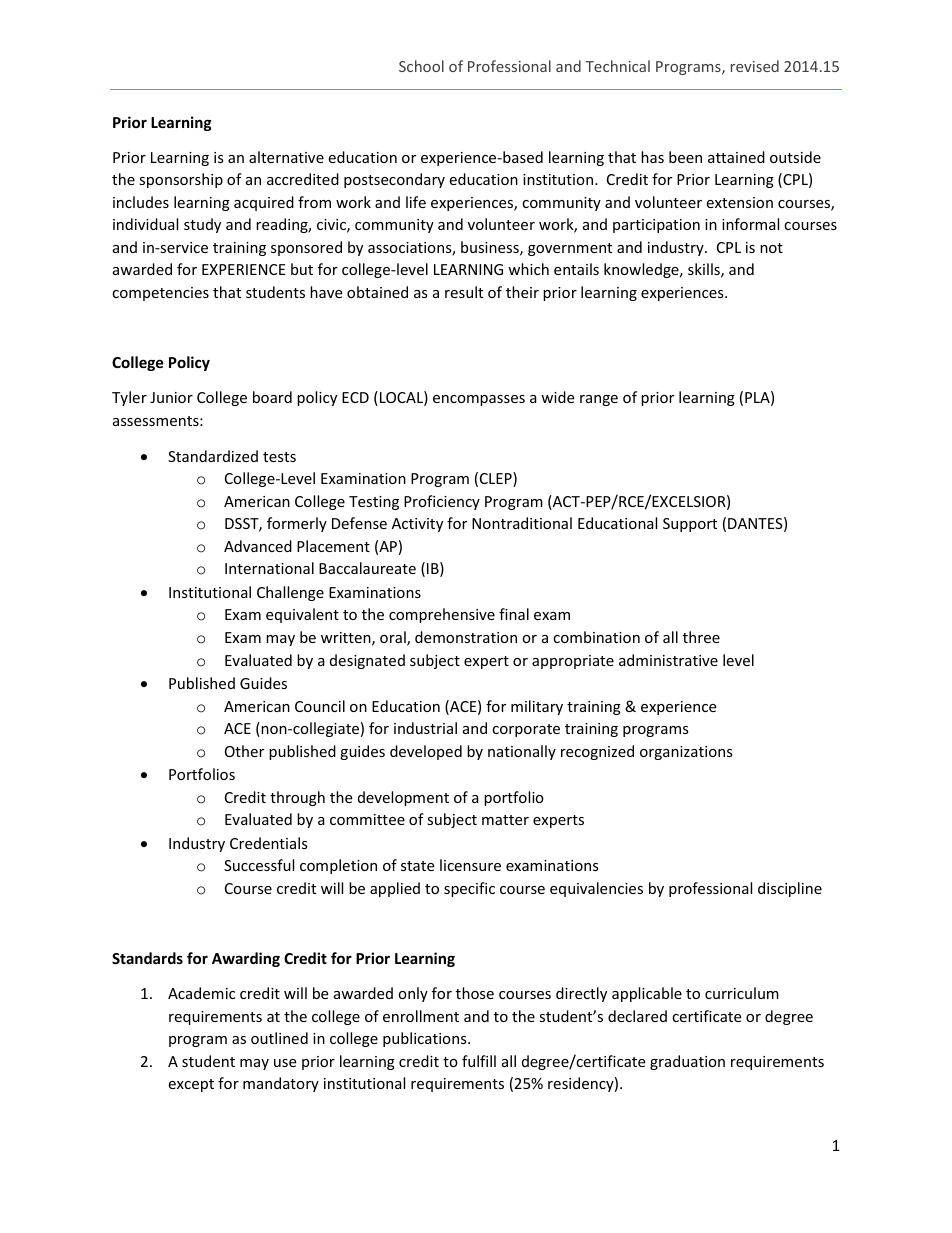 Image resolution: width=952 pixels, height=1233 pixels. I want to click on Junior, so click(171, 397).
